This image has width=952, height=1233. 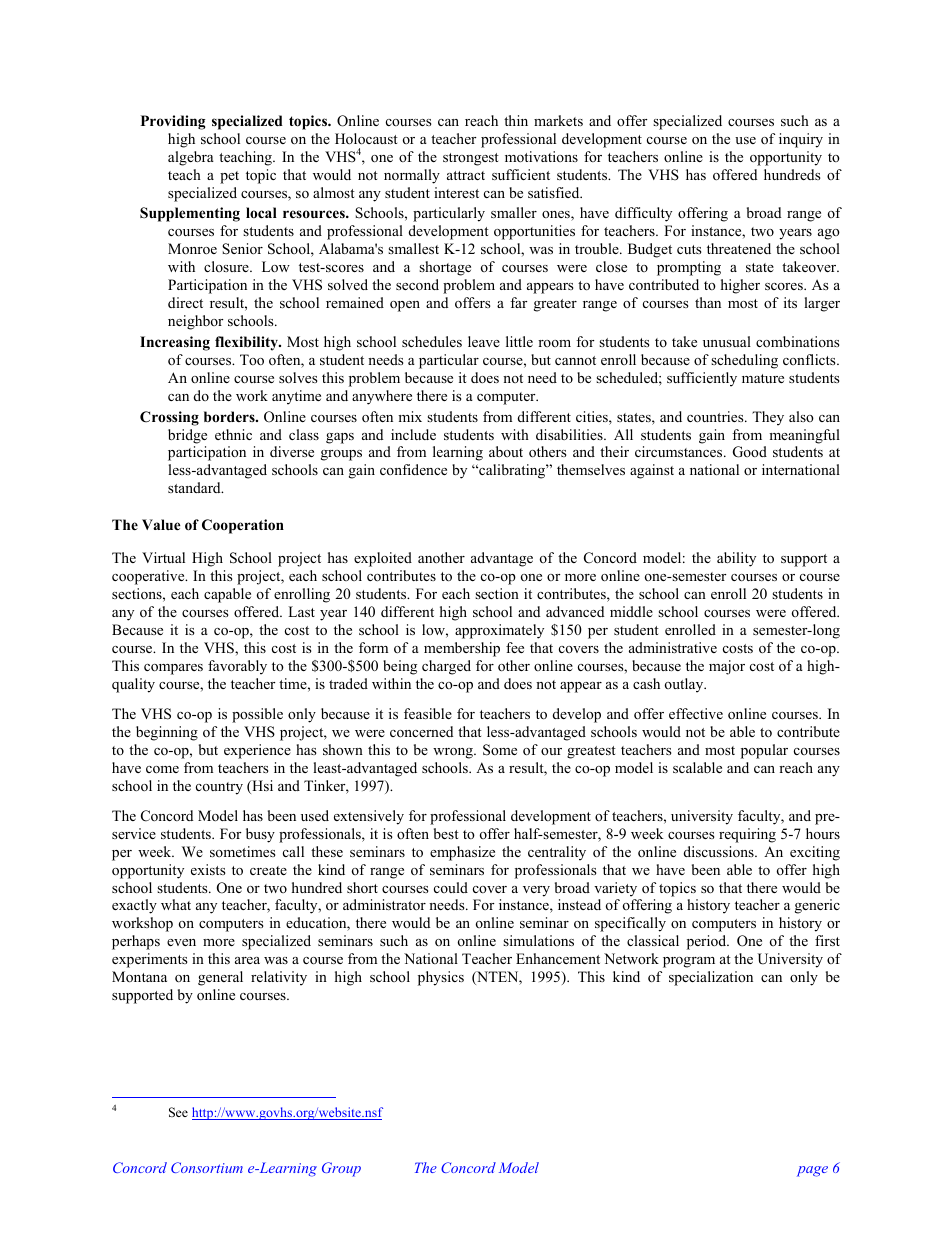 What do you see at coordinates (233, 434) in the image?
I see `ethnic` at bounding box center [233, 434].
